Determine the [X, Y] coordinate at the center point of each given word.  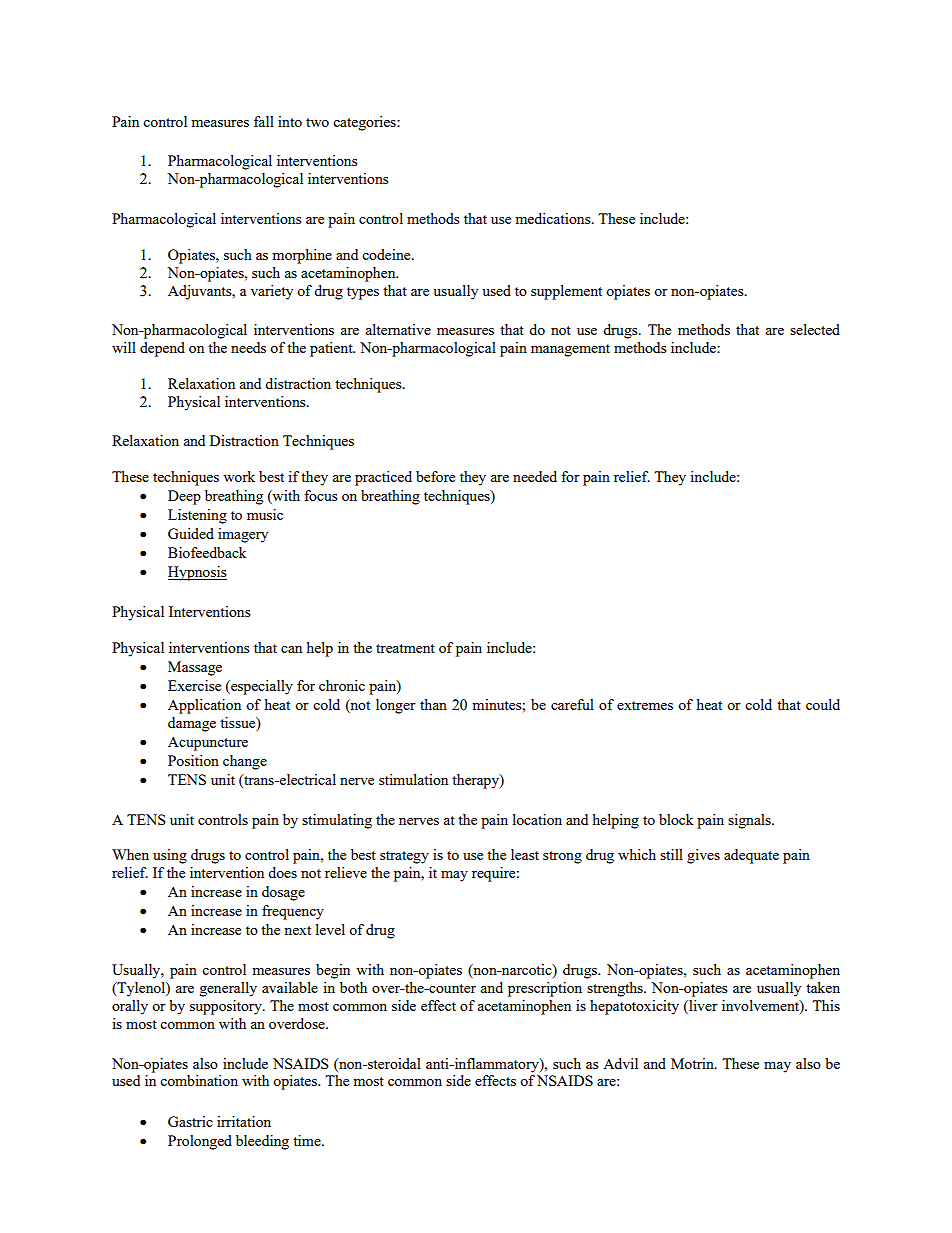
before [435, 476]
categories [365, 123]
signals [750, 821]
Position [193, 760]
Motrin [693, 1063]
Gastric [190, 1121]
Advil [620, 1063]
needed [535, 476]
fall [264, 121]
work [239, 476]
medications [554, 218]
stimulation [413, 779]
